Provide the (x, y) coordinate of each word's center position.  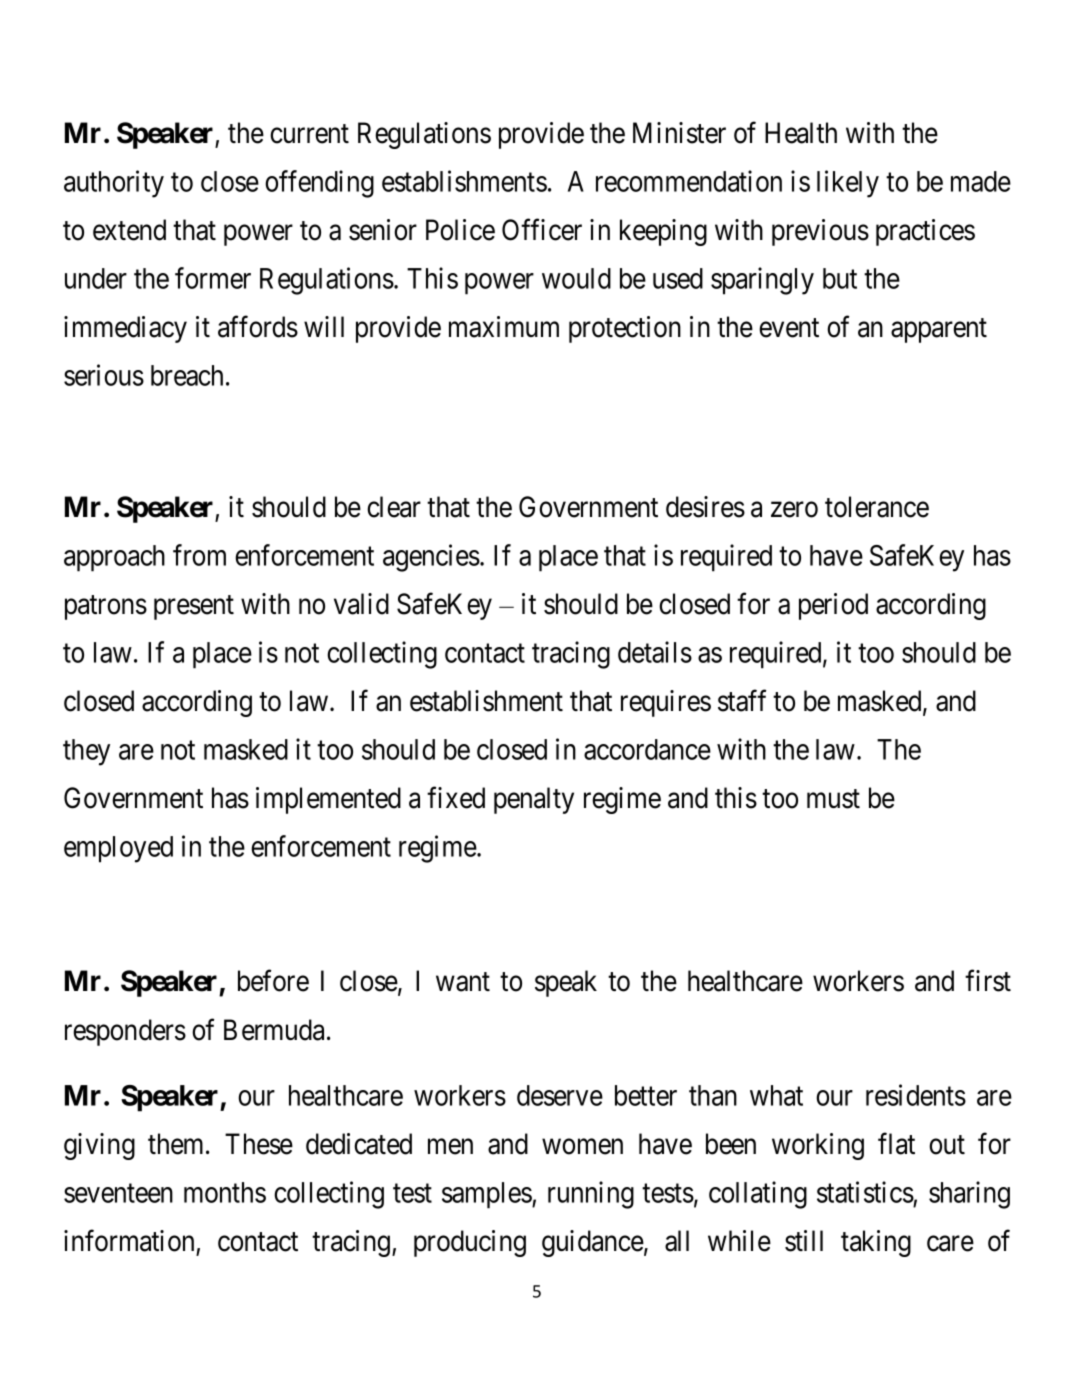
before (273, 981)
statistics (865, 1192)
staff (742, 700)
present (194, 608)
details (655, 652)
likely (848, 184)
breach (187, 375)
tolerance (877, 507)
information (129, 1241)
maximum (504, 327)
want (463, 982)
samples (487, 1195)
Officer (542, 230)
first (988, 981)
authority (114, 184)
